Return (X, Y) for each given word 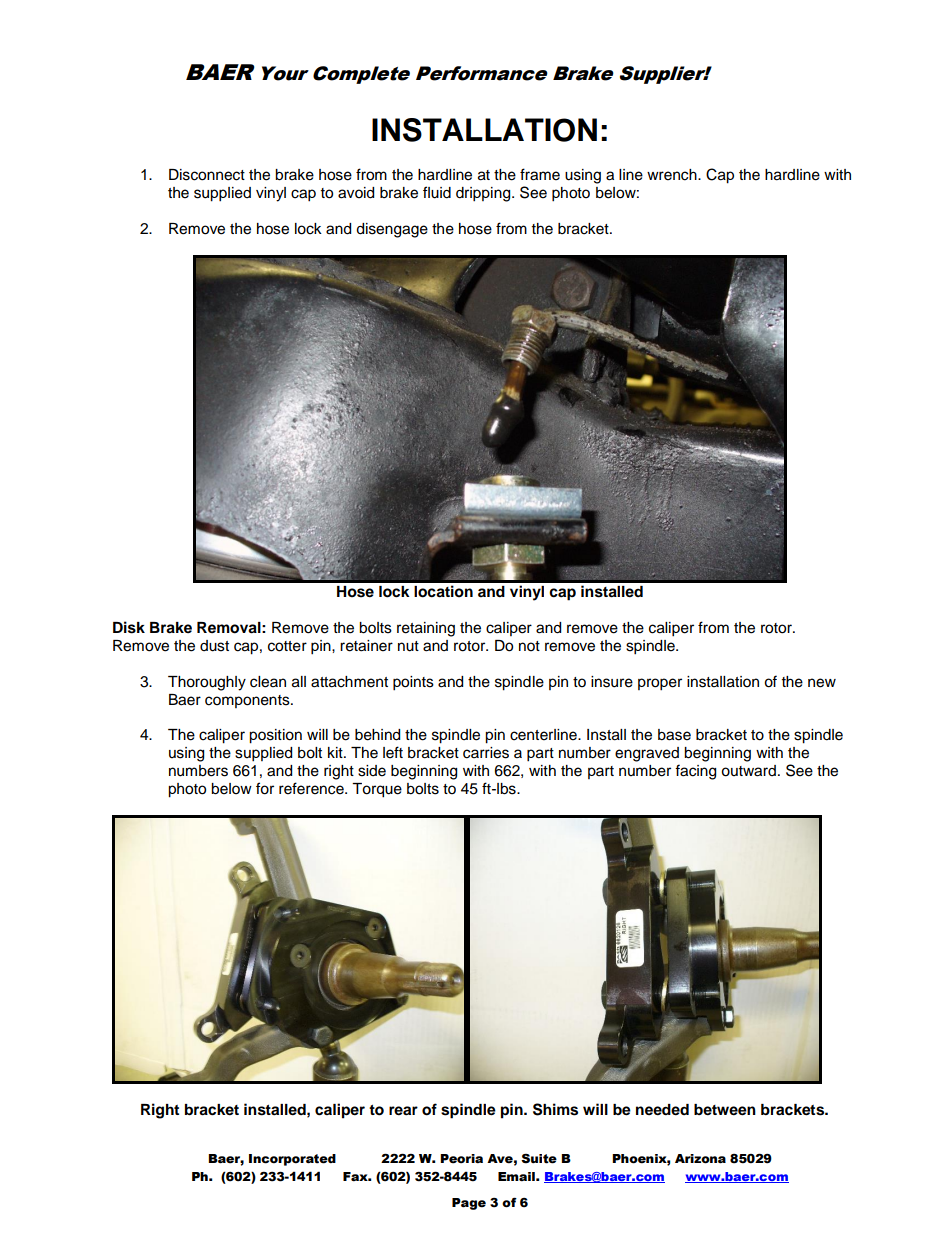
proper (660, 684)
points (413, 683)
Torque (377, 790)
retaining (426, 629)
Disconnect (207, 175)
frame (540, 174)
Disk (129, 627)
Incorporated (292, 1160)
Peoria (461, 1159)
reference (312, 788)
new (822, 683)
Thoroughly (207, 683)
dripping (484, 194)
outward (748, 771)
